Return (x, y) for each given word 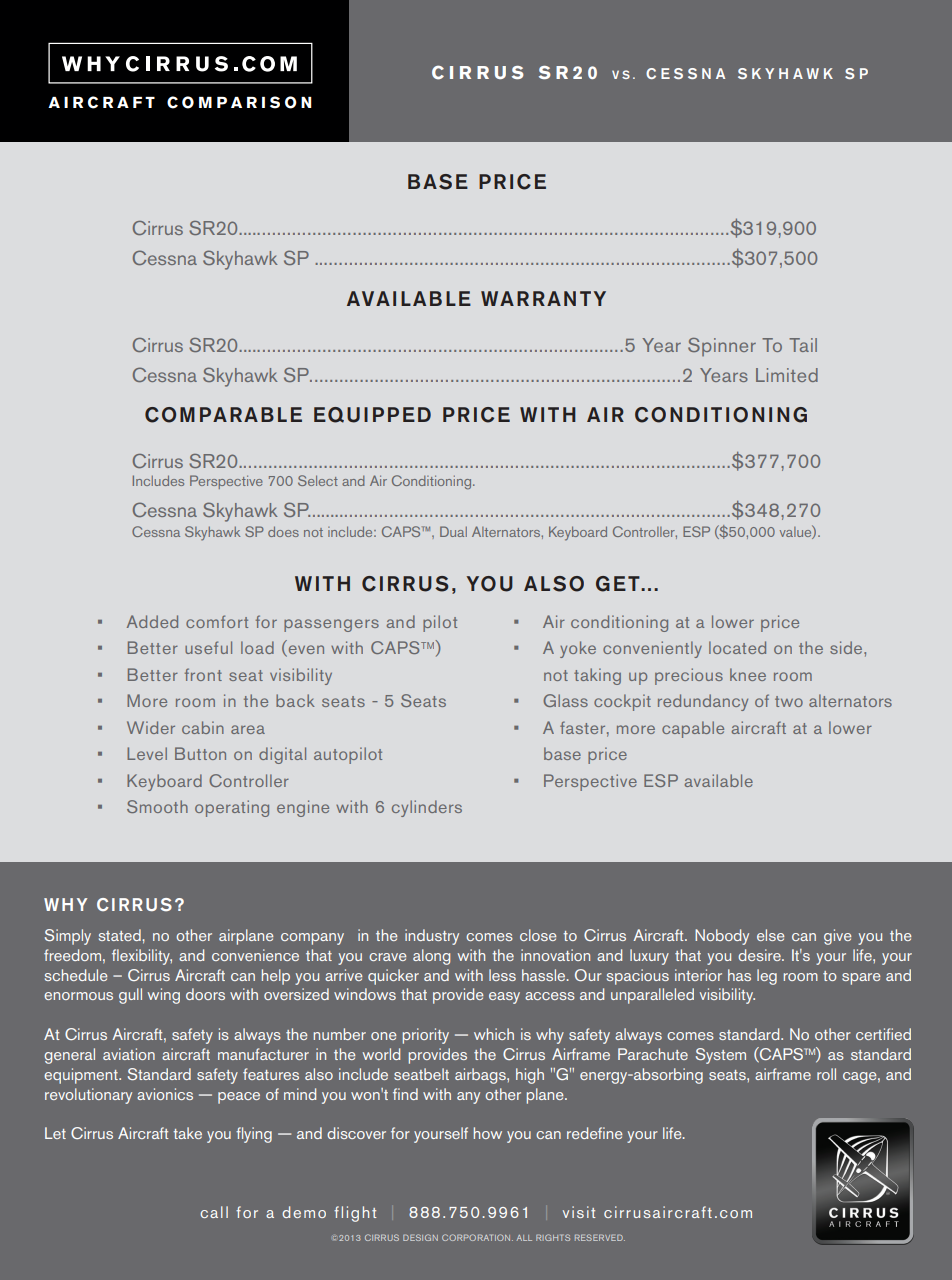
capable (693, 729)
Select (318, 480)
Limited (787, 375)
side (847, 647)
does (283, 531)
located (737, 647)
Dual (453, 531)
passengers (331, 625)
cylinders (427, 808)
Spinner (722, 347)
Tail (803, 345)
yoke (578, 649)
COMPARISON (239, 102)
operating (232, 808)
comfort (217, 621)
